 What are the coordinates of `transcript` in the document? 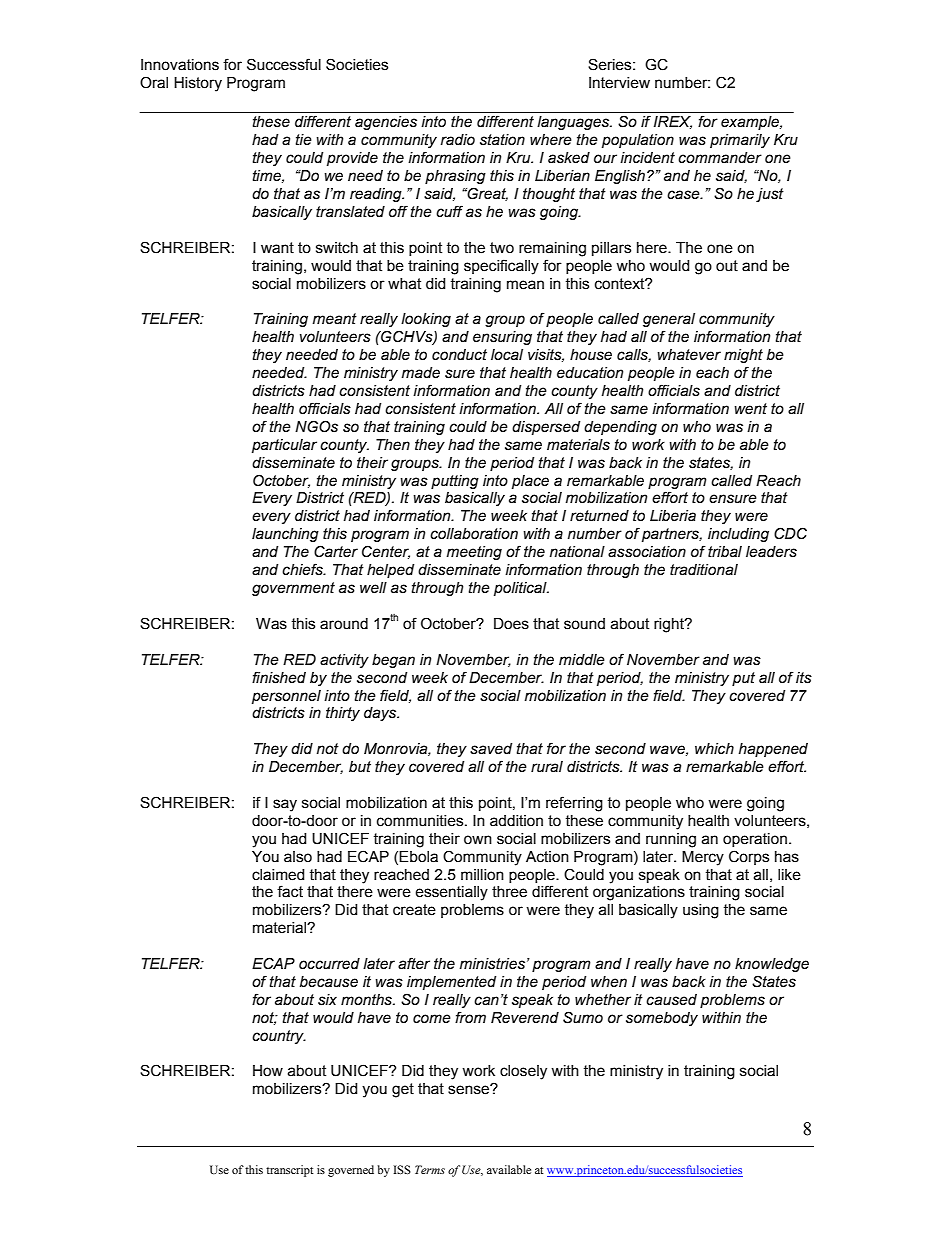 It's located at (290, 1171).
